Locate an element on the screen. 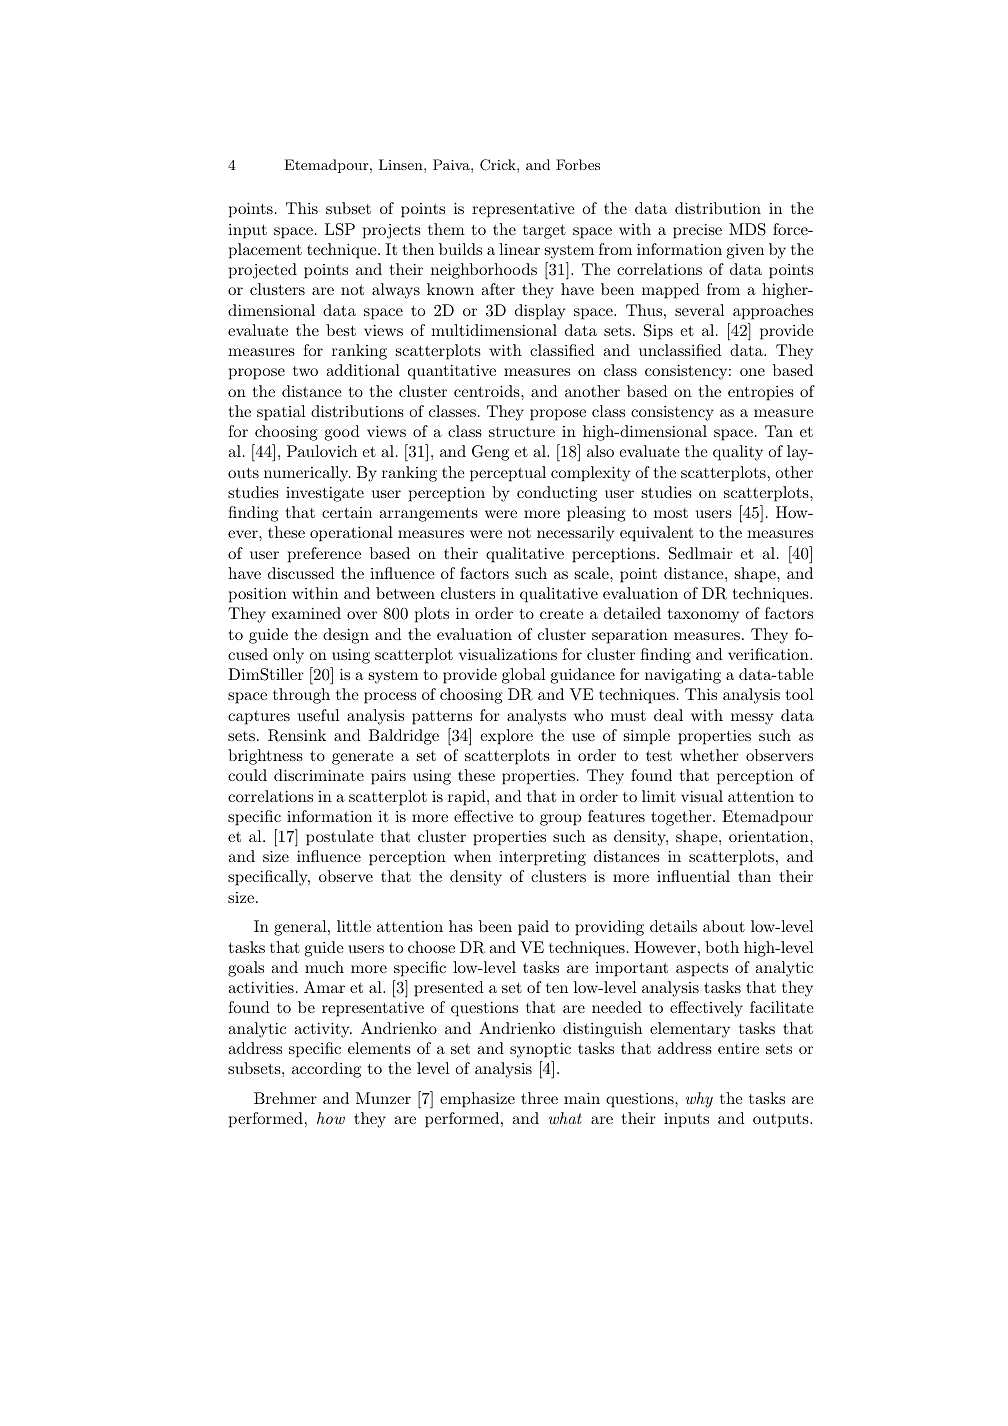 This screenshot has height=1426, width=1008. according is located at coordinates (326, 1070).
